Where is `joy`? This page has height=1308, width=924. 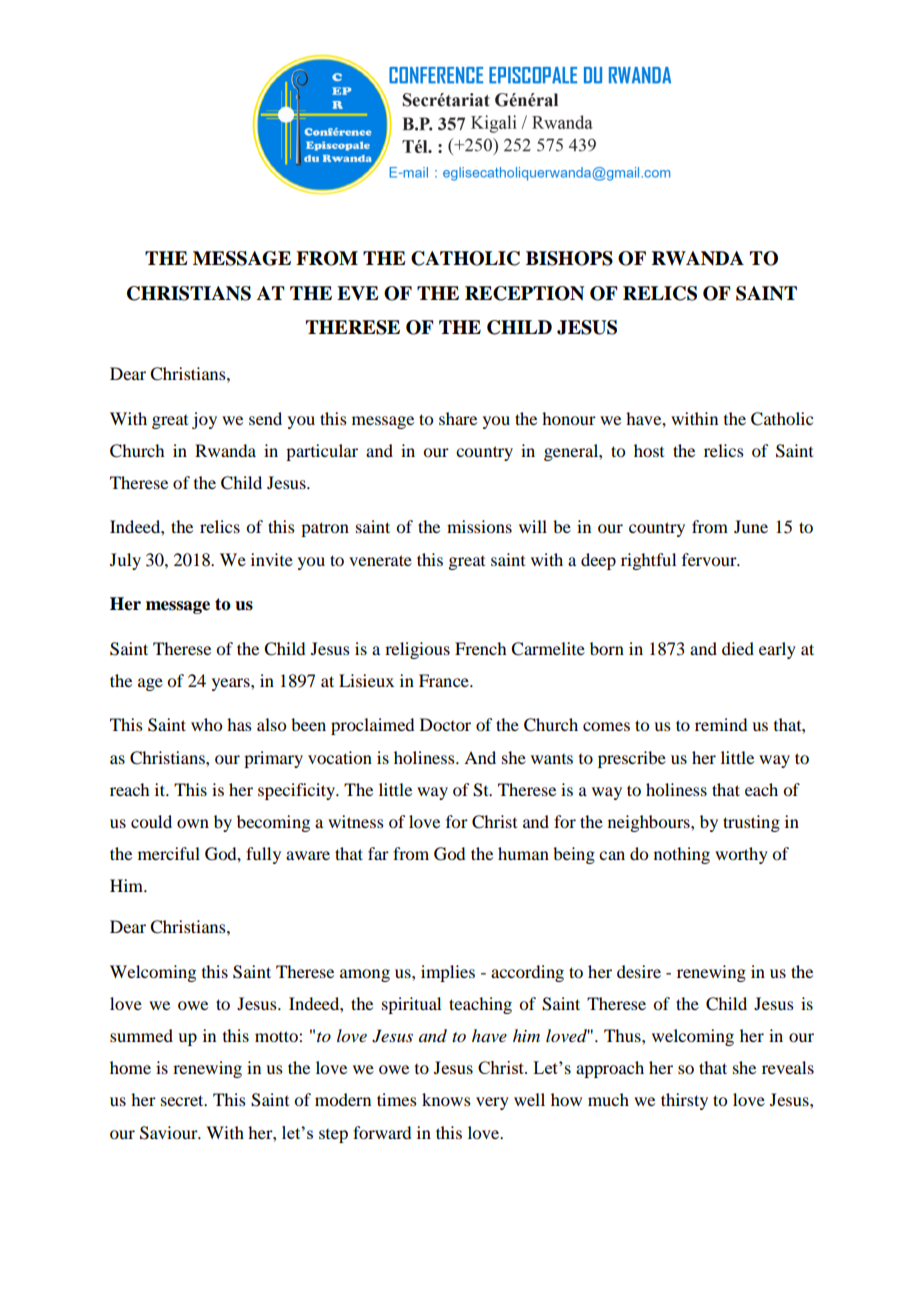 joy is located at coordinates (204, 420).
